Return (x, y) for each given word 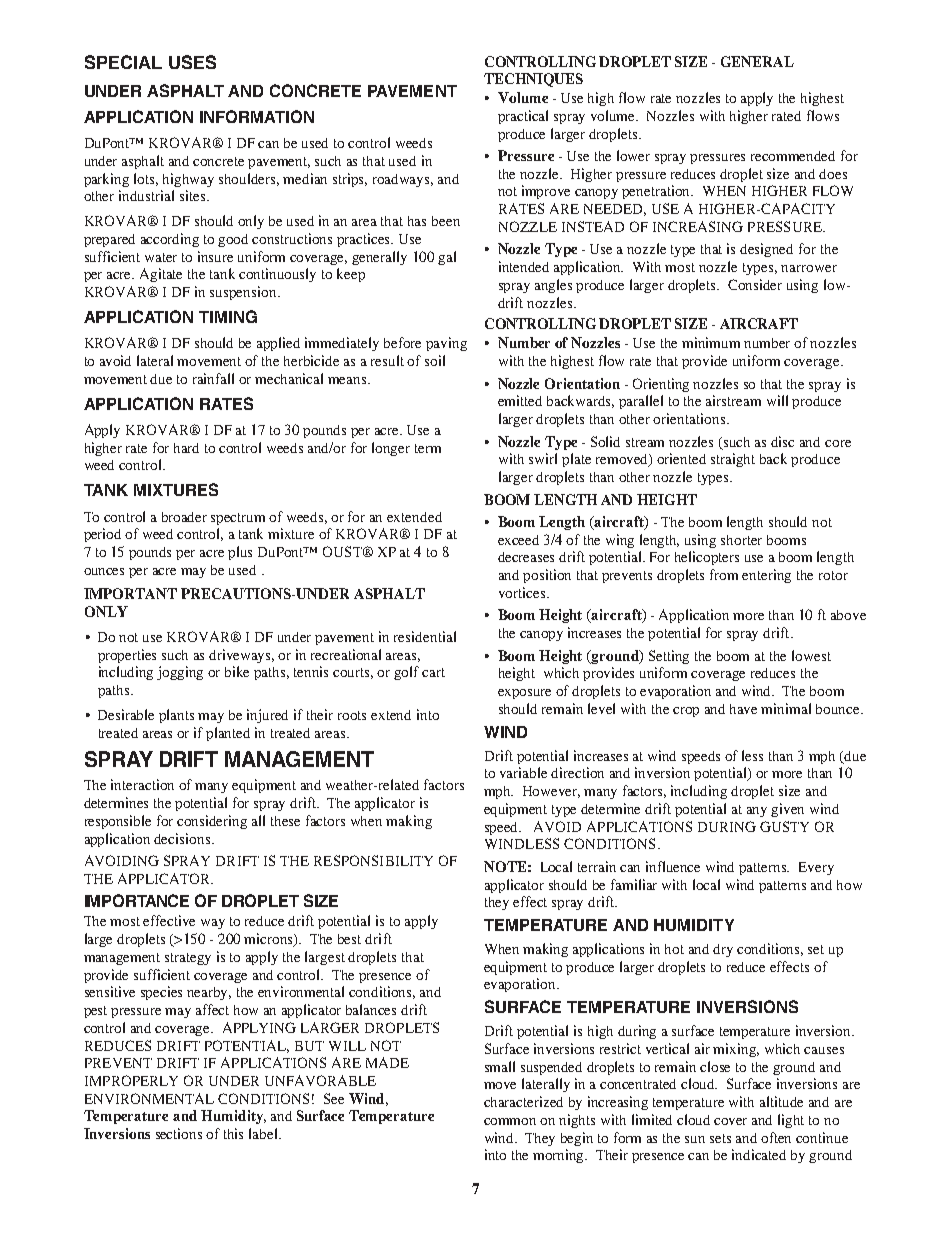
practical (523, 117)
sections (179, 1133)
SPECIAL (123, 62)
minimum (711, 342)
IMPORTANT (130, 593)
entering (766, 576)
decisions (183, 838)
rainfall (213, 378)
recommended (793, 156)
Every (816, 868)
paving (446, 344)
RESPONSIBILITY (373, 860)
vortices (523, 592)
